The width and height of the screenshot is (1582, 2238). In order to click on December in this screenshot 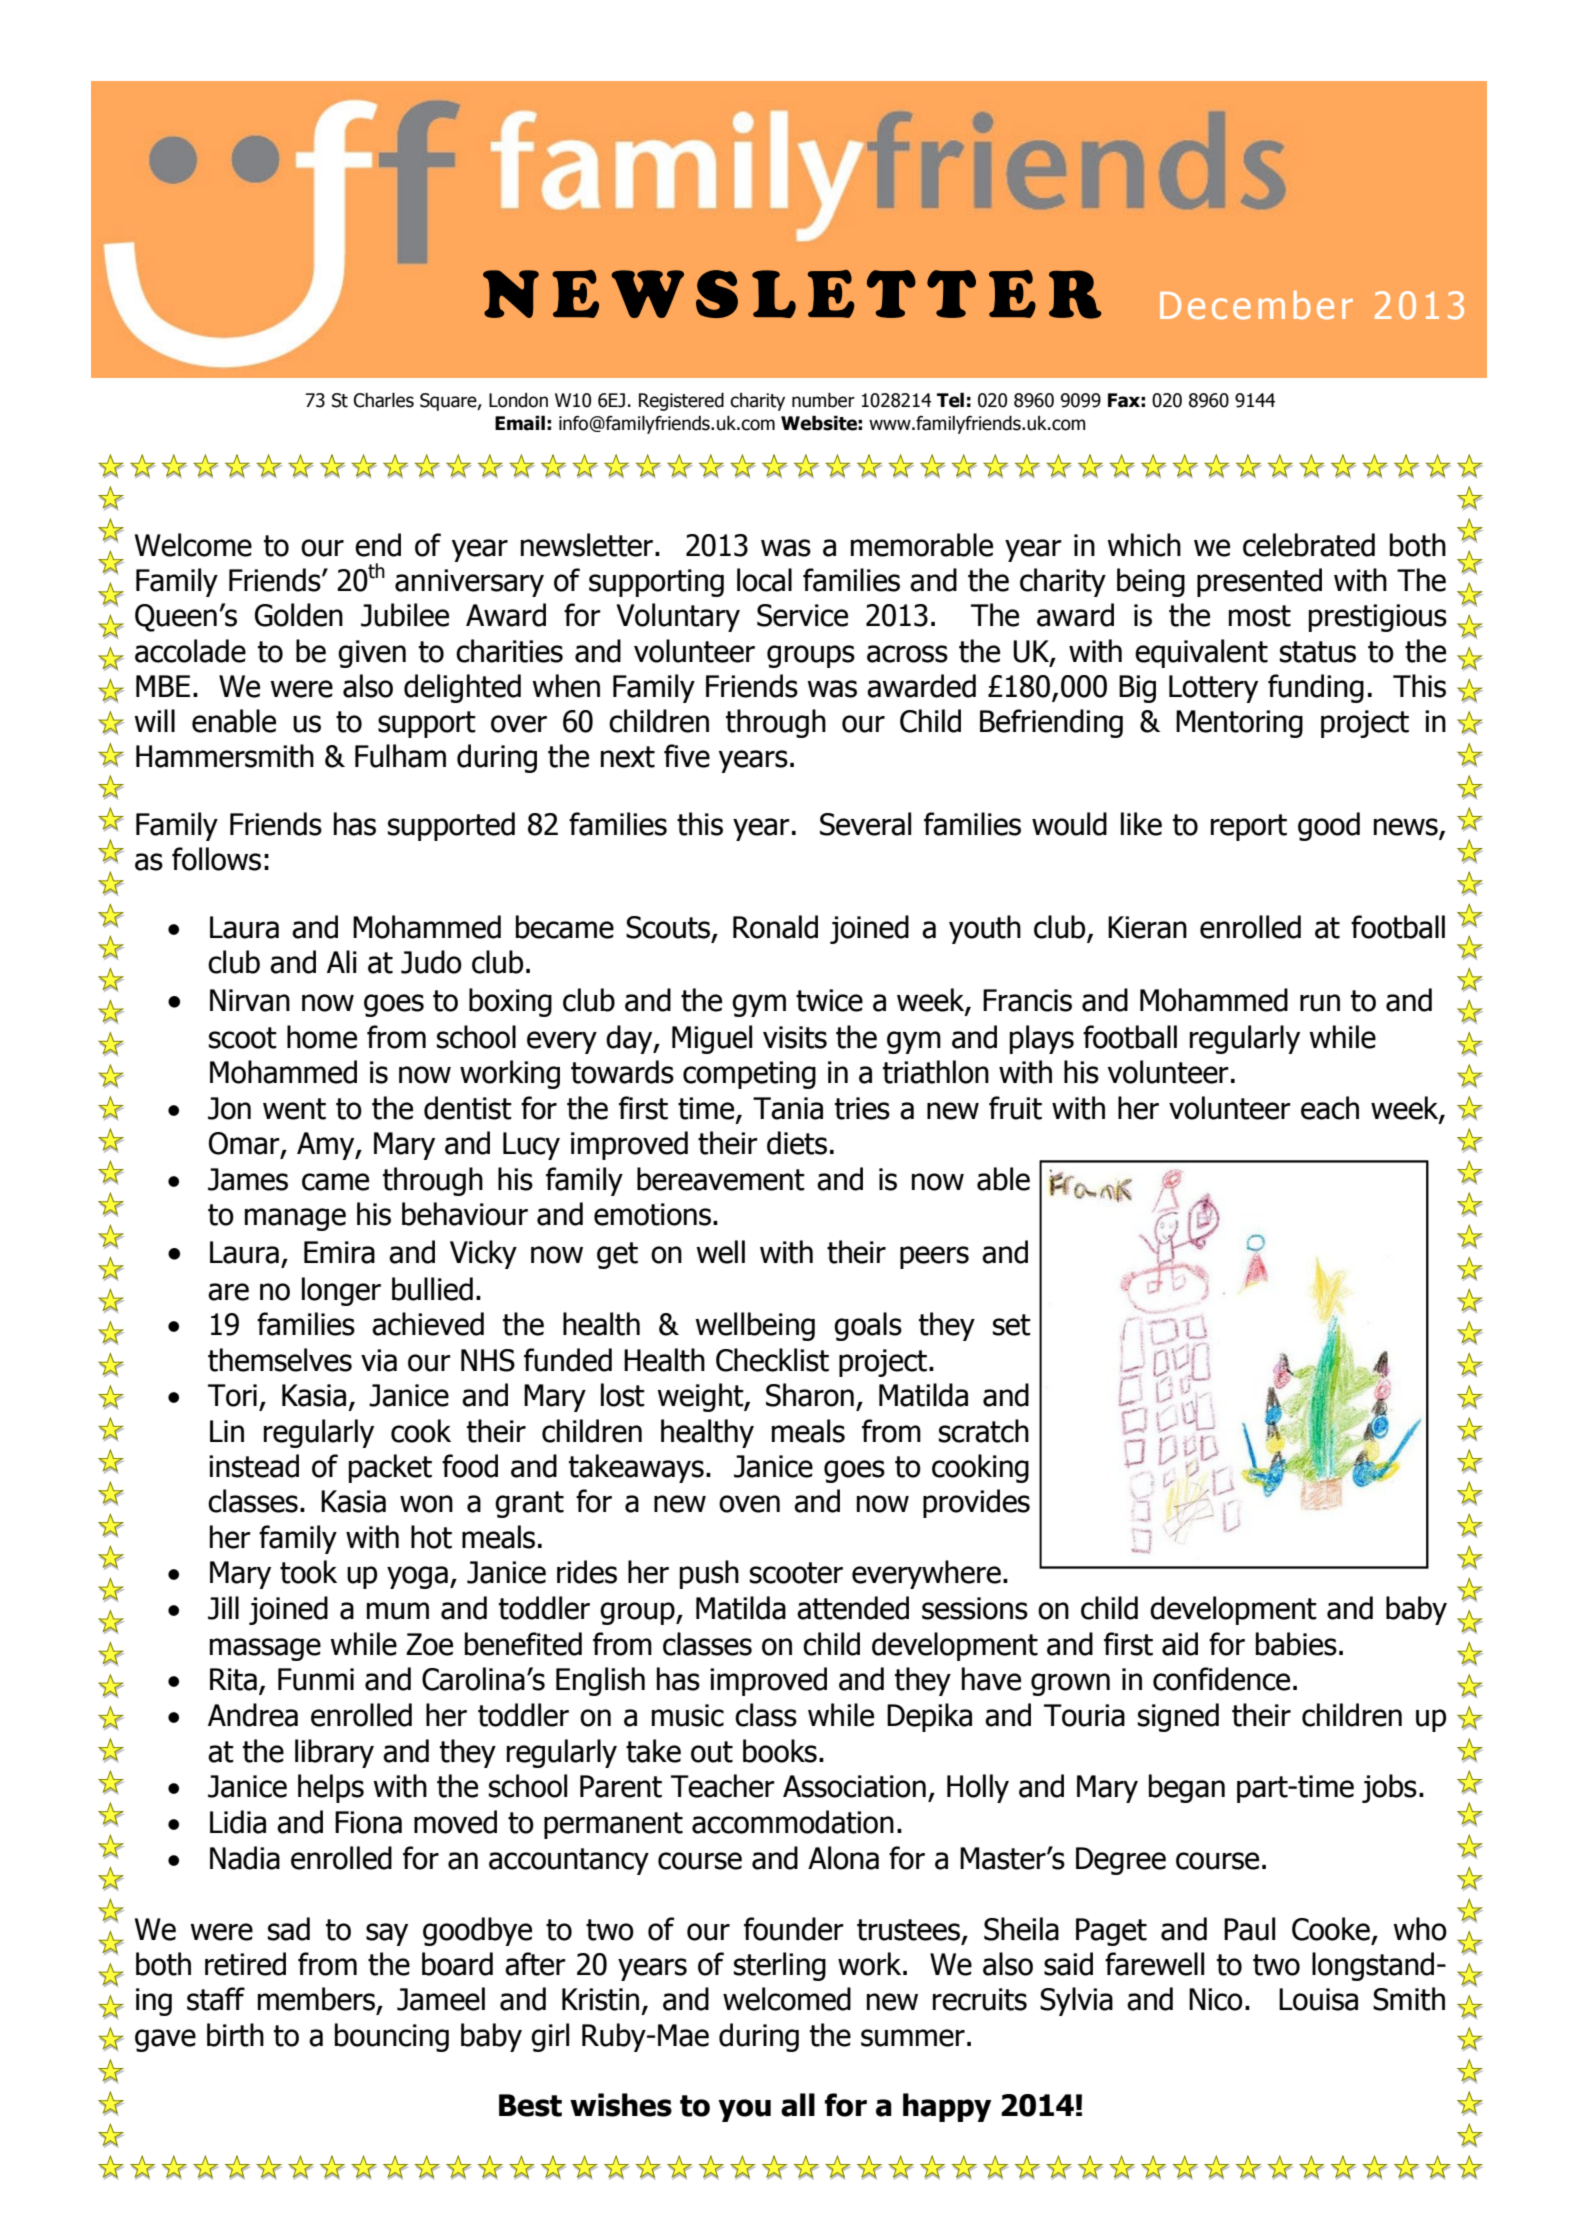, I will do `click(1256, 305)`.
